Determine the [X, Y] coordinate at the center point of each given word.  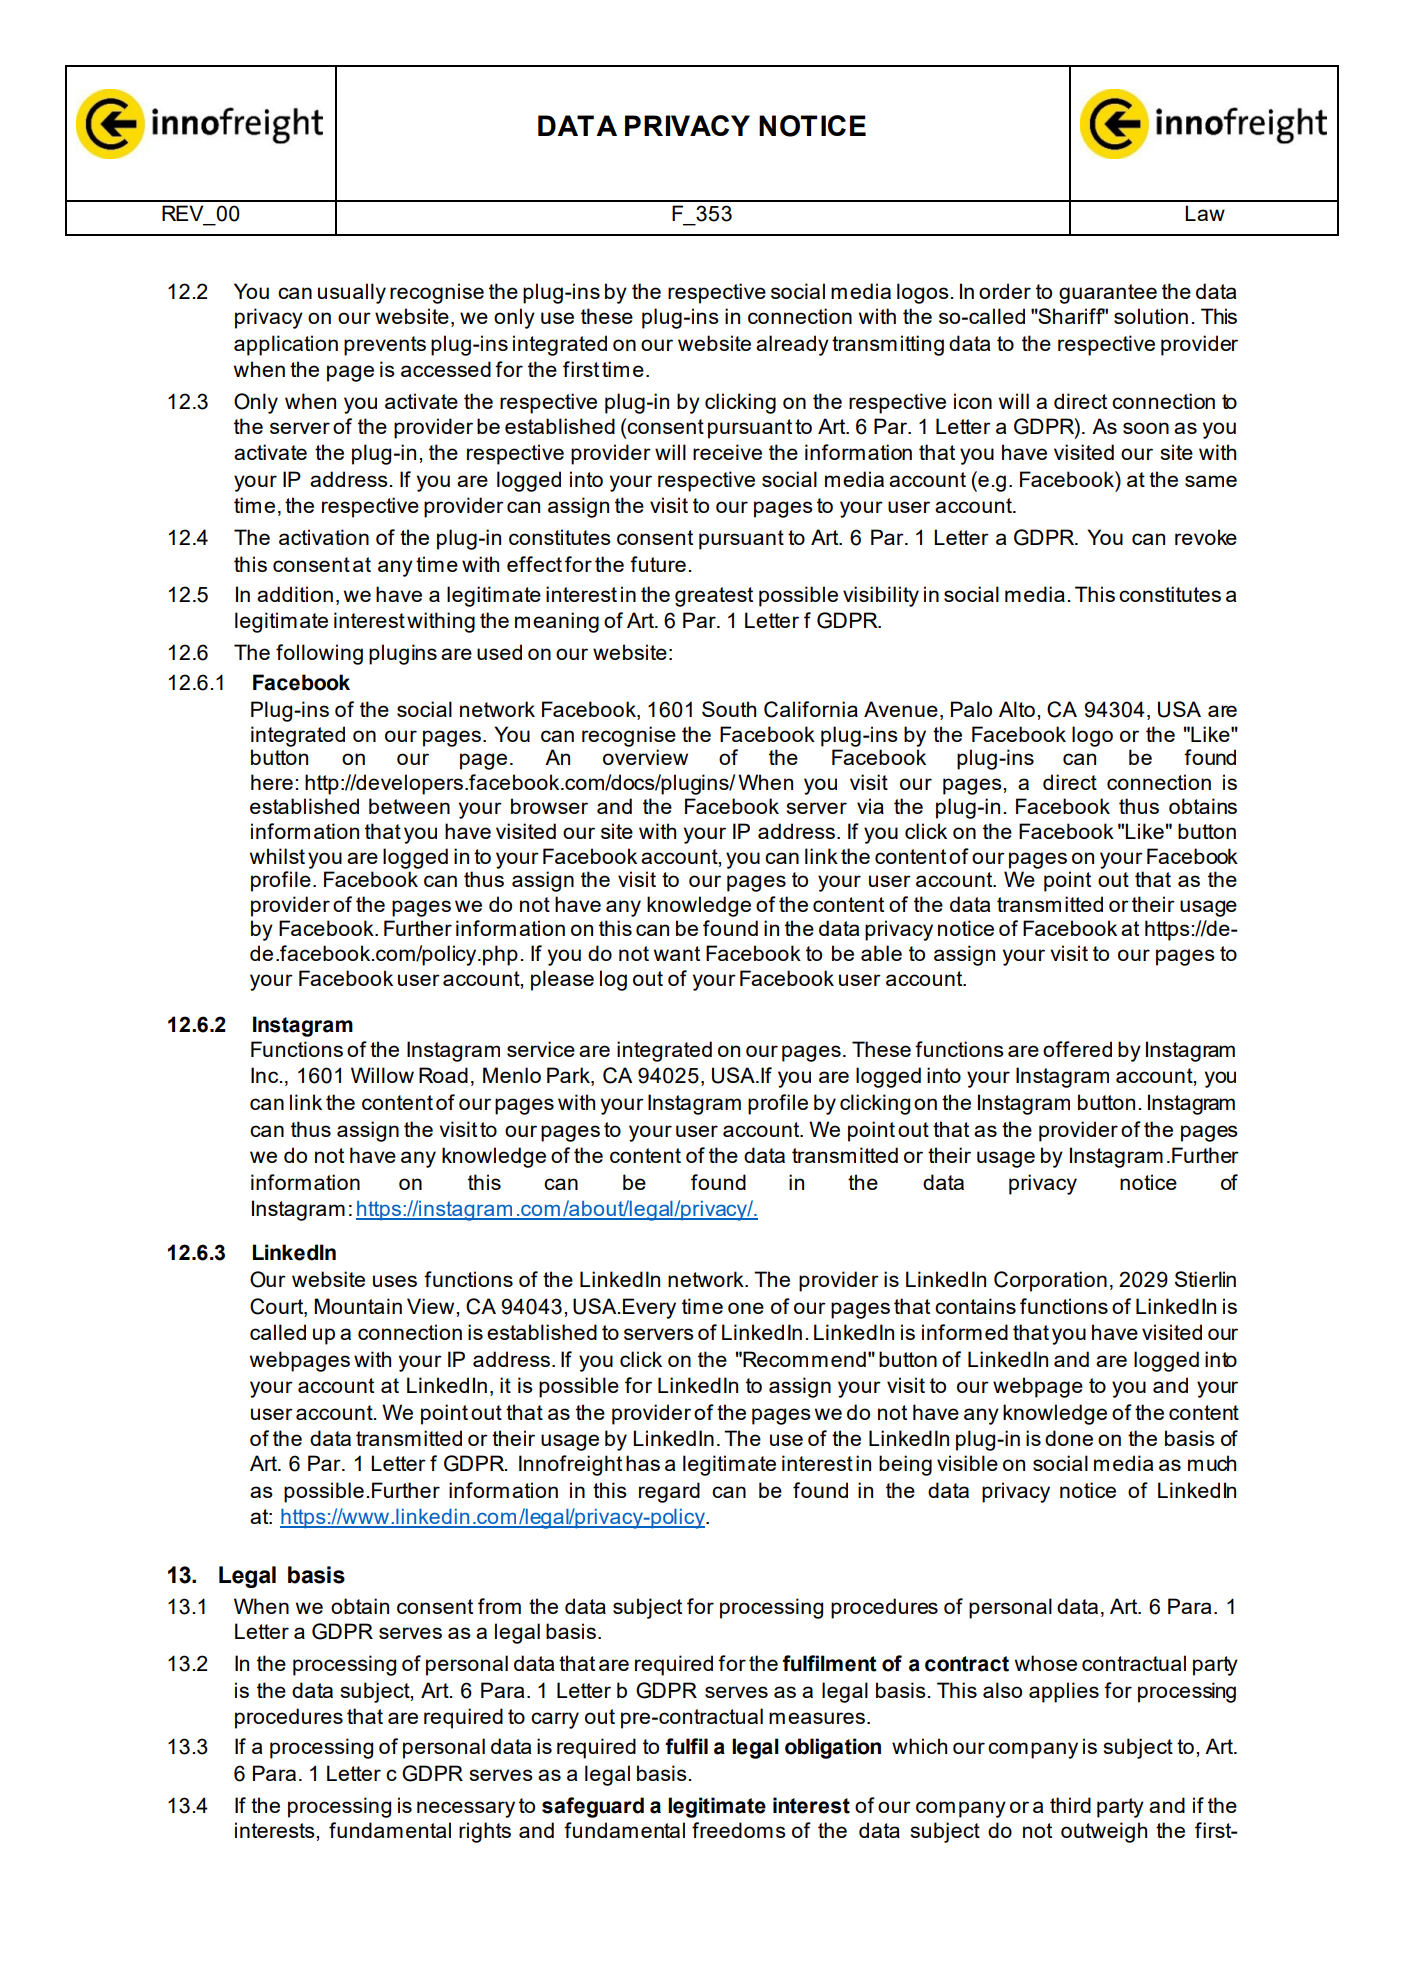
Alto [1017, 709]
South [729, 709]
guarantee [1108, 294]
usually [352, 293]
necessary [466, 1809]
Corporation [1050, 1281]
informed [965, 1332]
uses [395, 1281]
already [792, 345]
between [409, 806]
